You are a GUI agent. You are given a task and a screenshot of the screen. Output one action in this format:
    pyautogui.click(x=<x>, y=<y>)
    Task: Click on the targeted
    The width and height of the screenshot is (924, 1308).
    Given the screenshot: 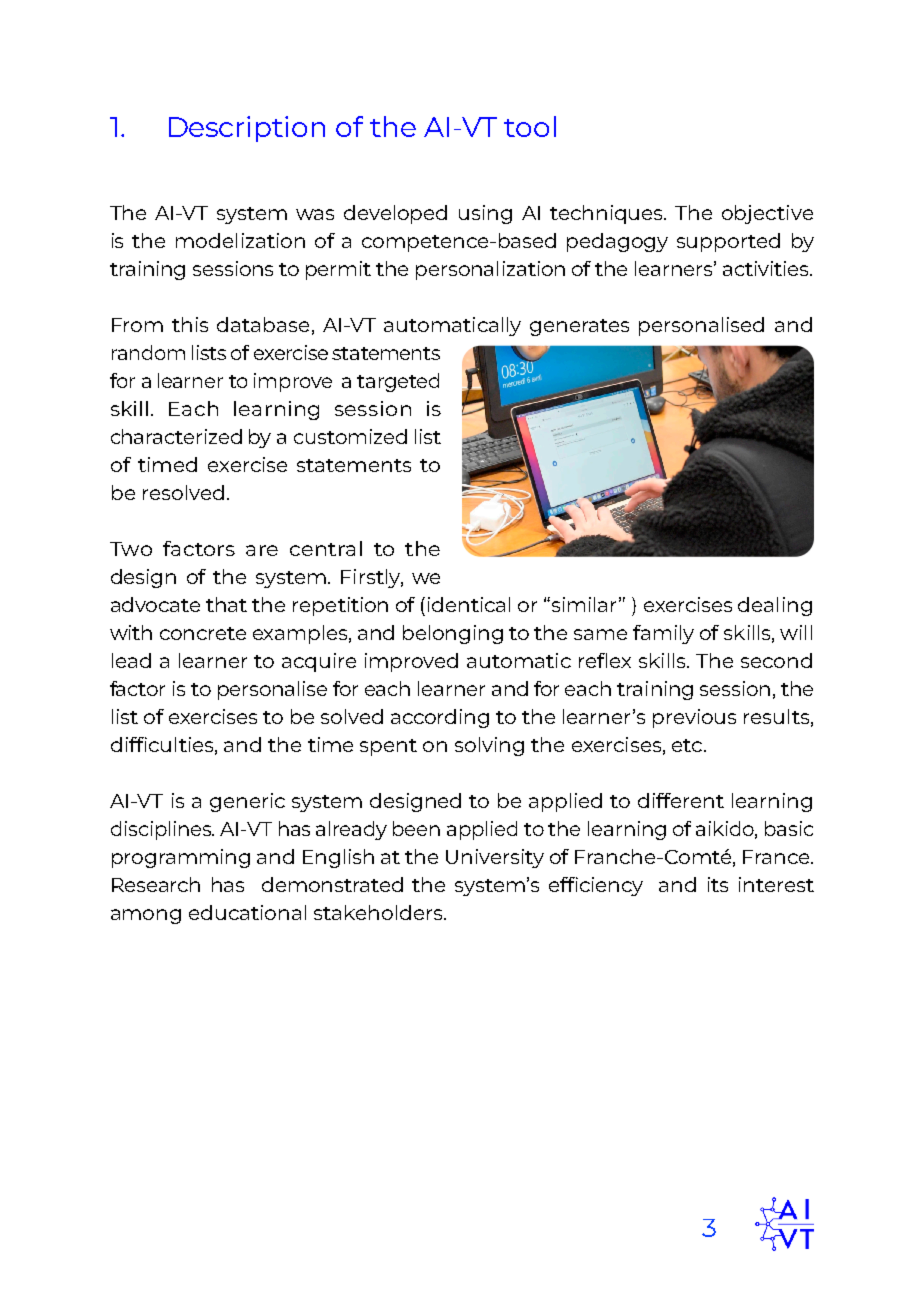 What is the action you would take?
    pyautogui.click(x=398, y=382)
